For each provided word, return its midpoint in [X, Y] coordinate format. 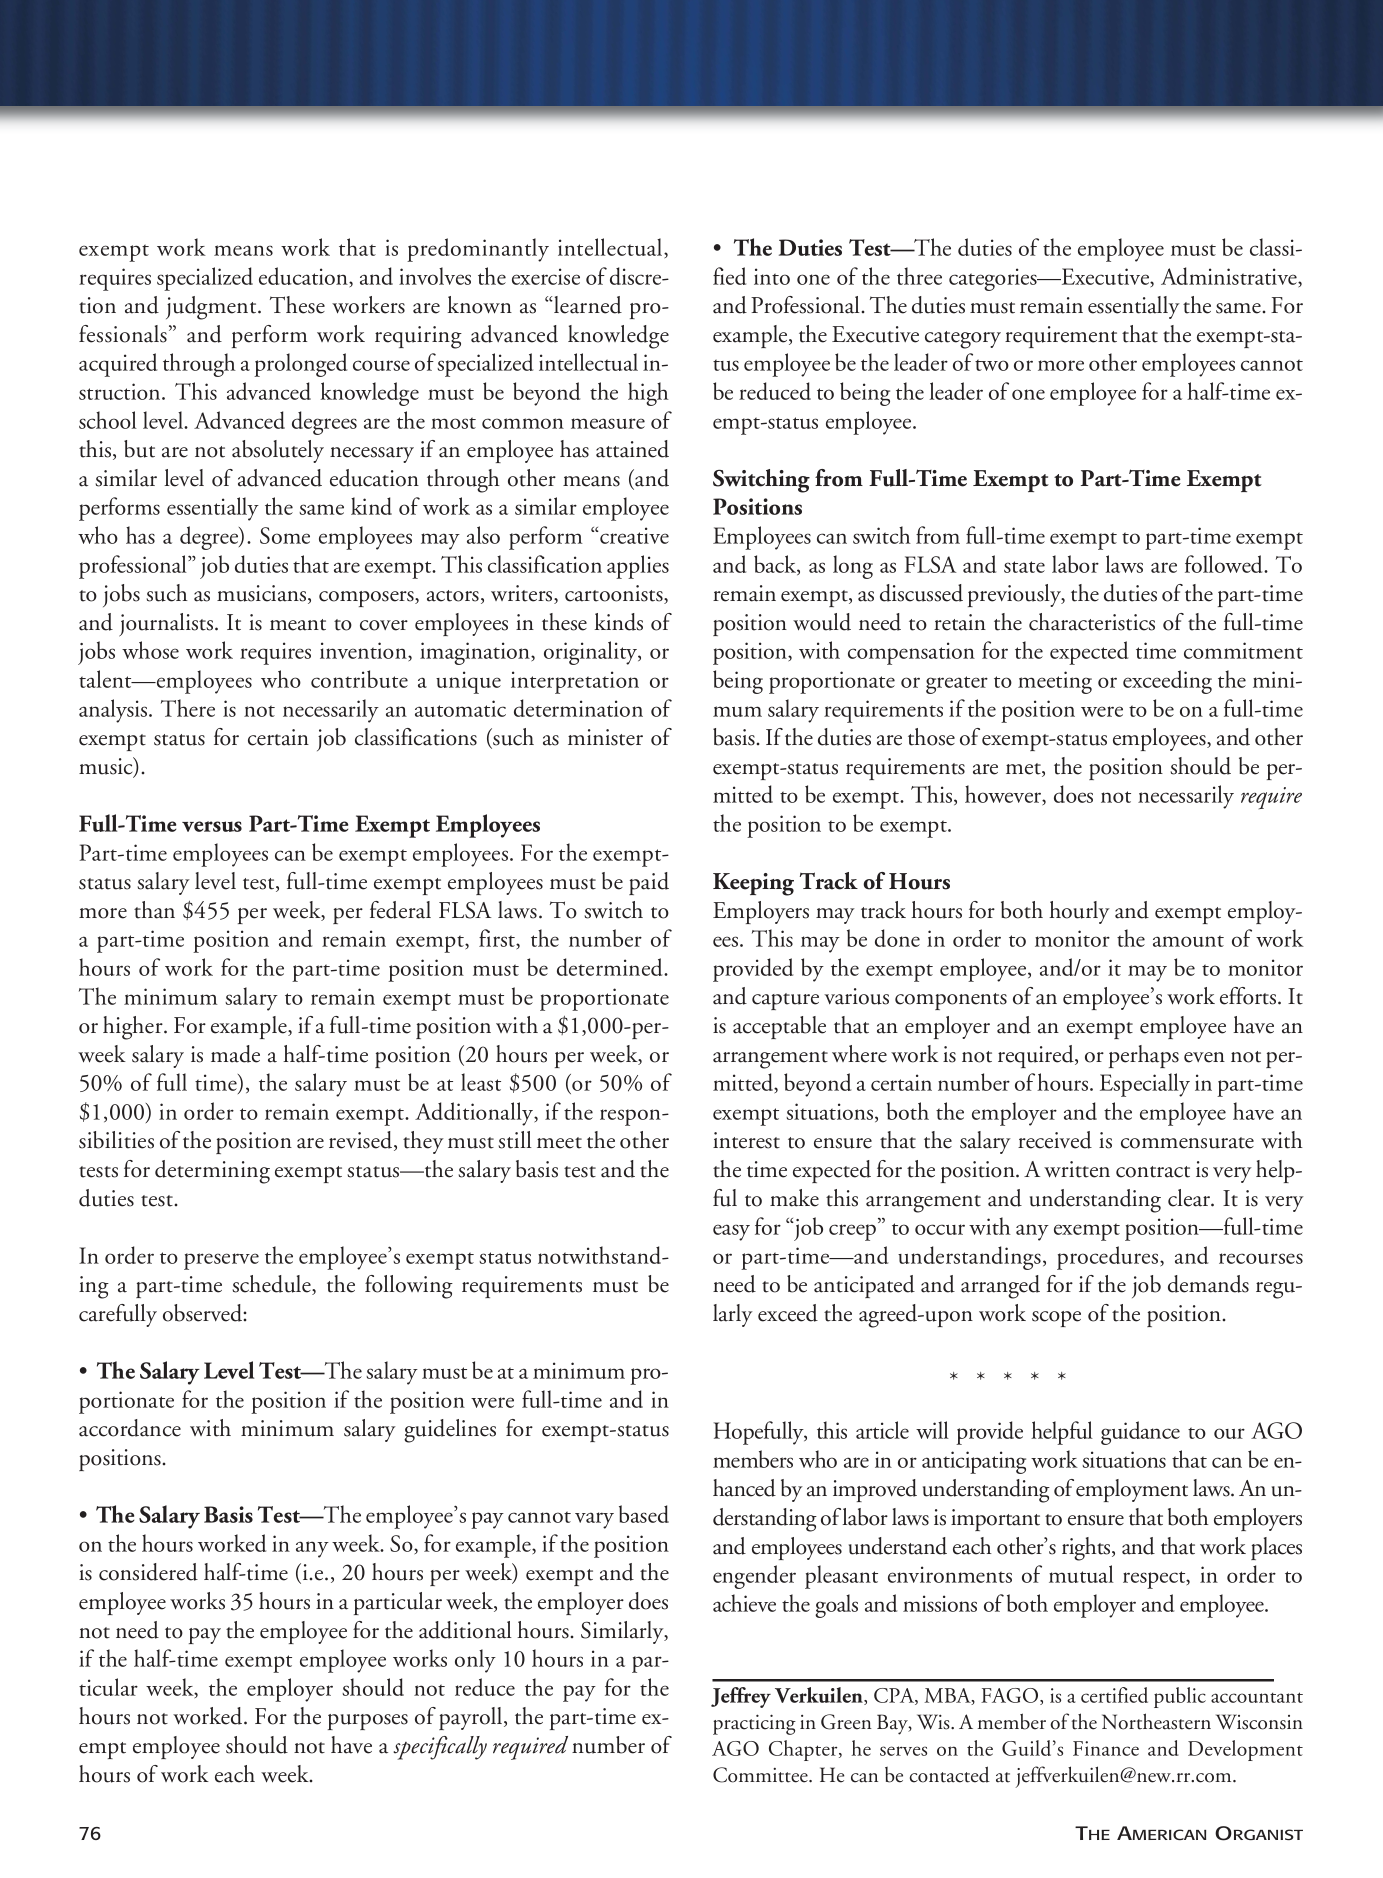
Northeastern [1156, 1721]
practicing [754, 1724]
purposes [368, 1722]
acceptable [779, 1027]
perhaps [1144, 1056]
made [235, 1054]
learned [587, 305]
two [992, 365]
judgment [212, 308]
